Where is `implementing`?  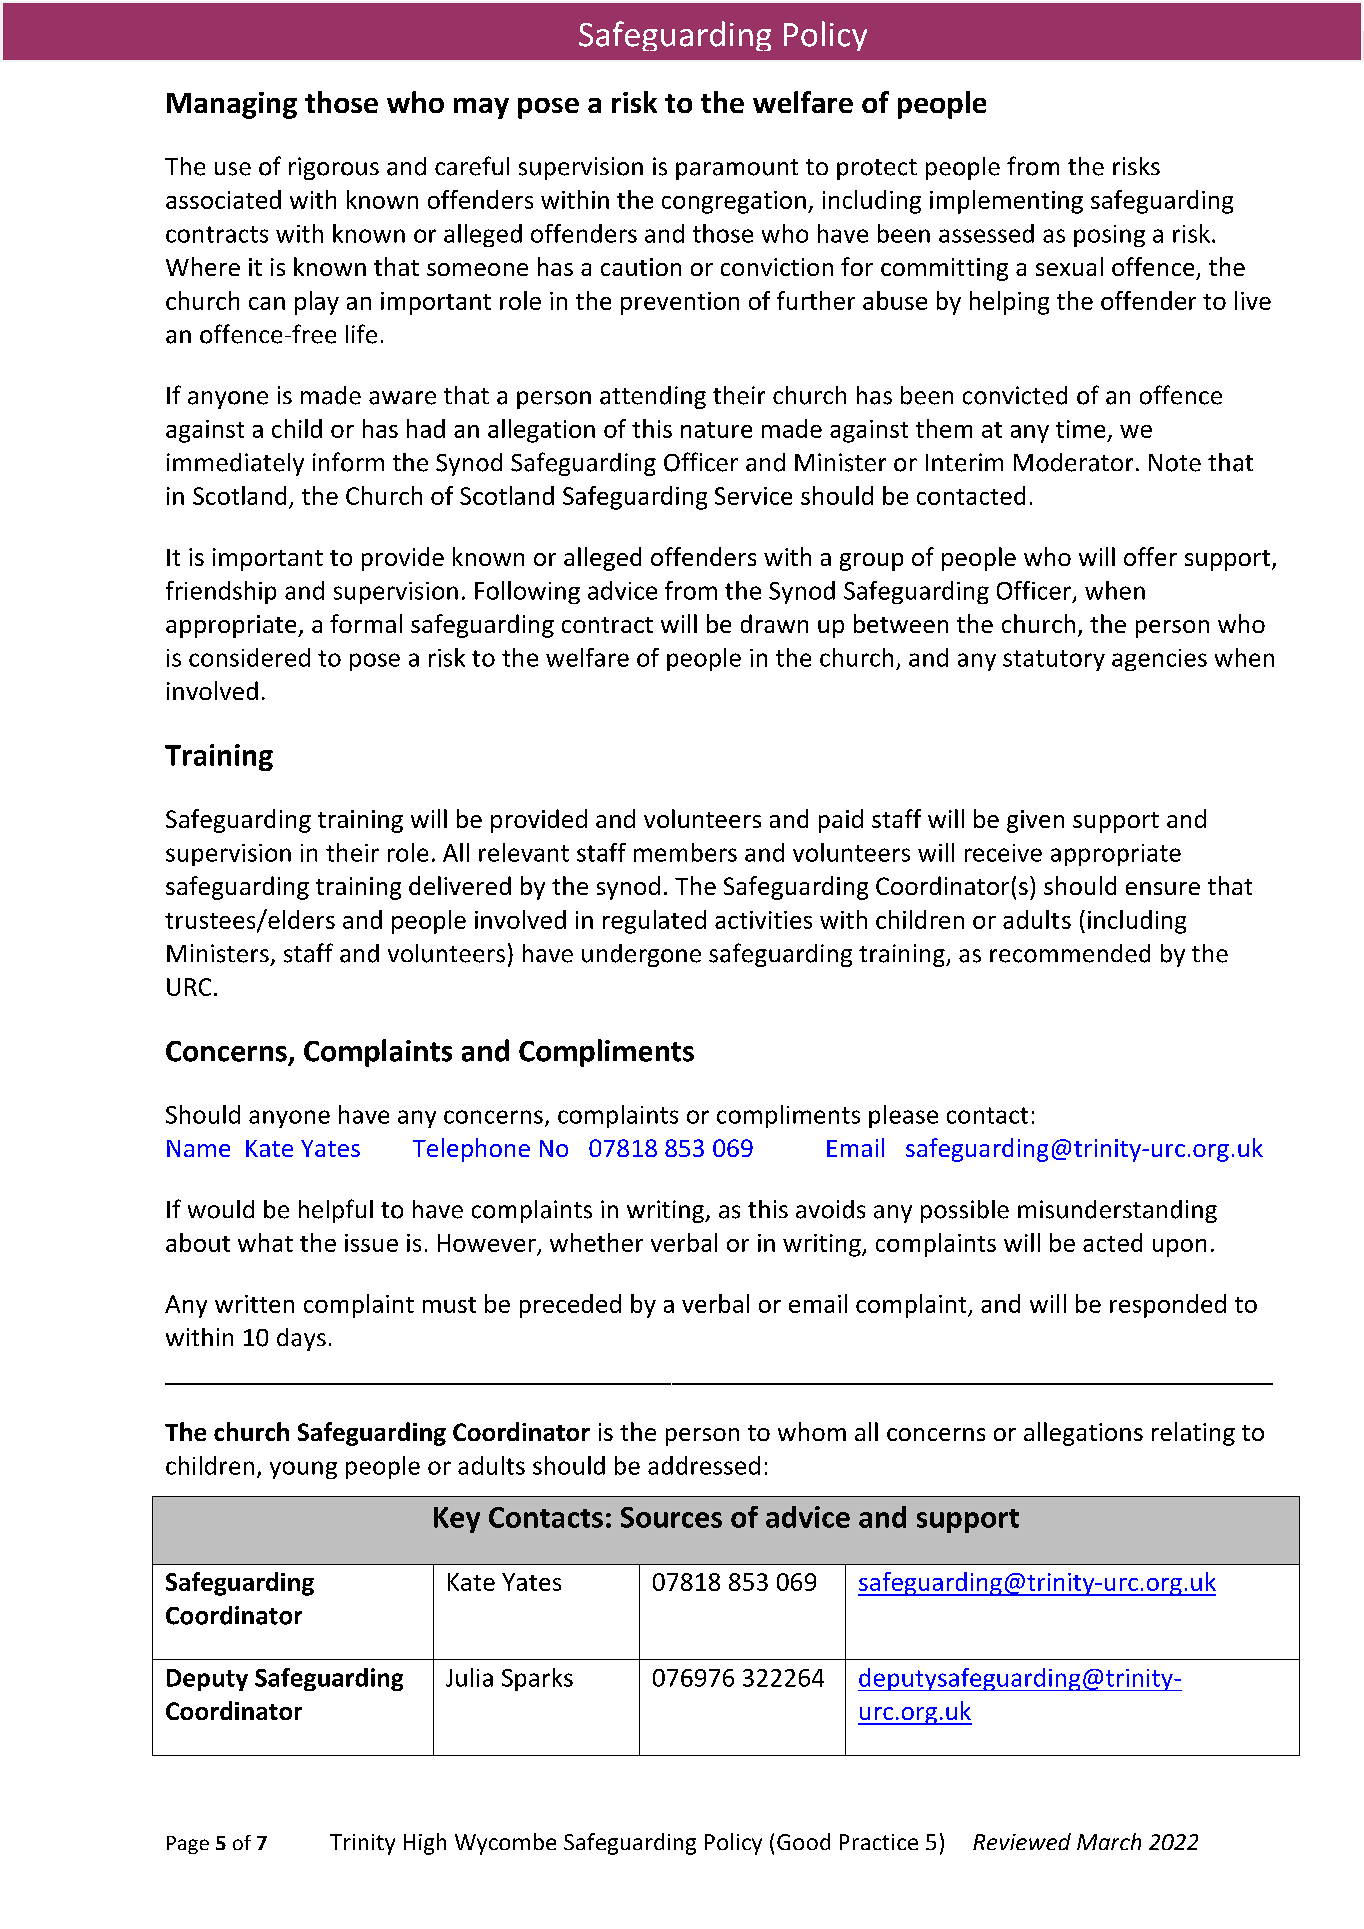
implementing is located at coordinates (1006, 202).
